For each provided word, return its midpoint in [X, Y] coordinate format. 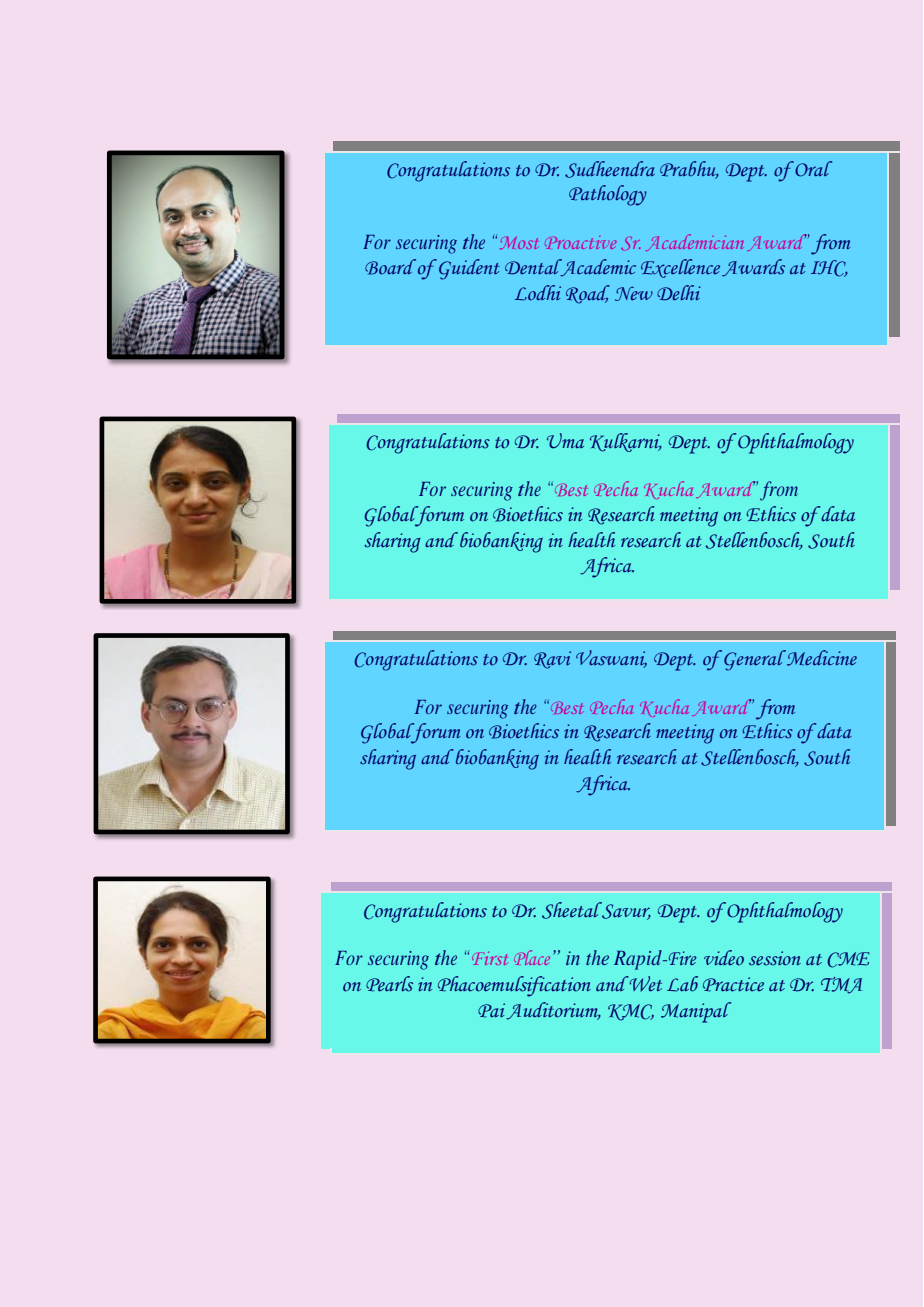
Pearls [389, 984]
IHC [829, 268]
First [489, 958]
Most [519, 243]
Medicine [821, 658]
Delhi [679, 293]
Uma [565, 441]
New [634, 294]
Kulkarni [626, 442]
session [775, 958]
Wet [645, 984]
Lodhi [538, 293]
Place [532, 957]
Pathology [607, 195]
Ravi [552, 660]
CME [848, 960]
